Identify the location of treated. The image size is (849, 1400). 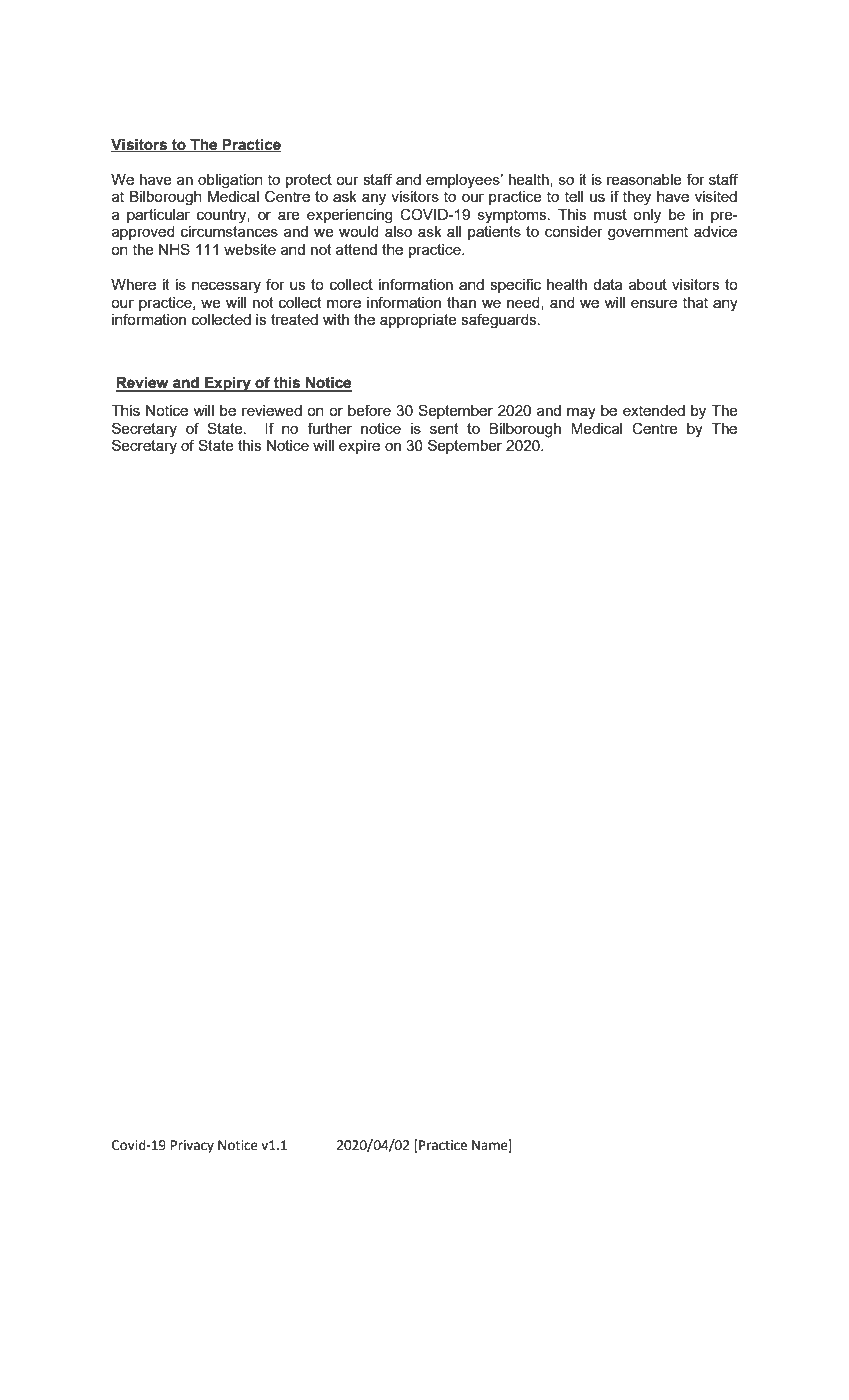
(294, 319).
